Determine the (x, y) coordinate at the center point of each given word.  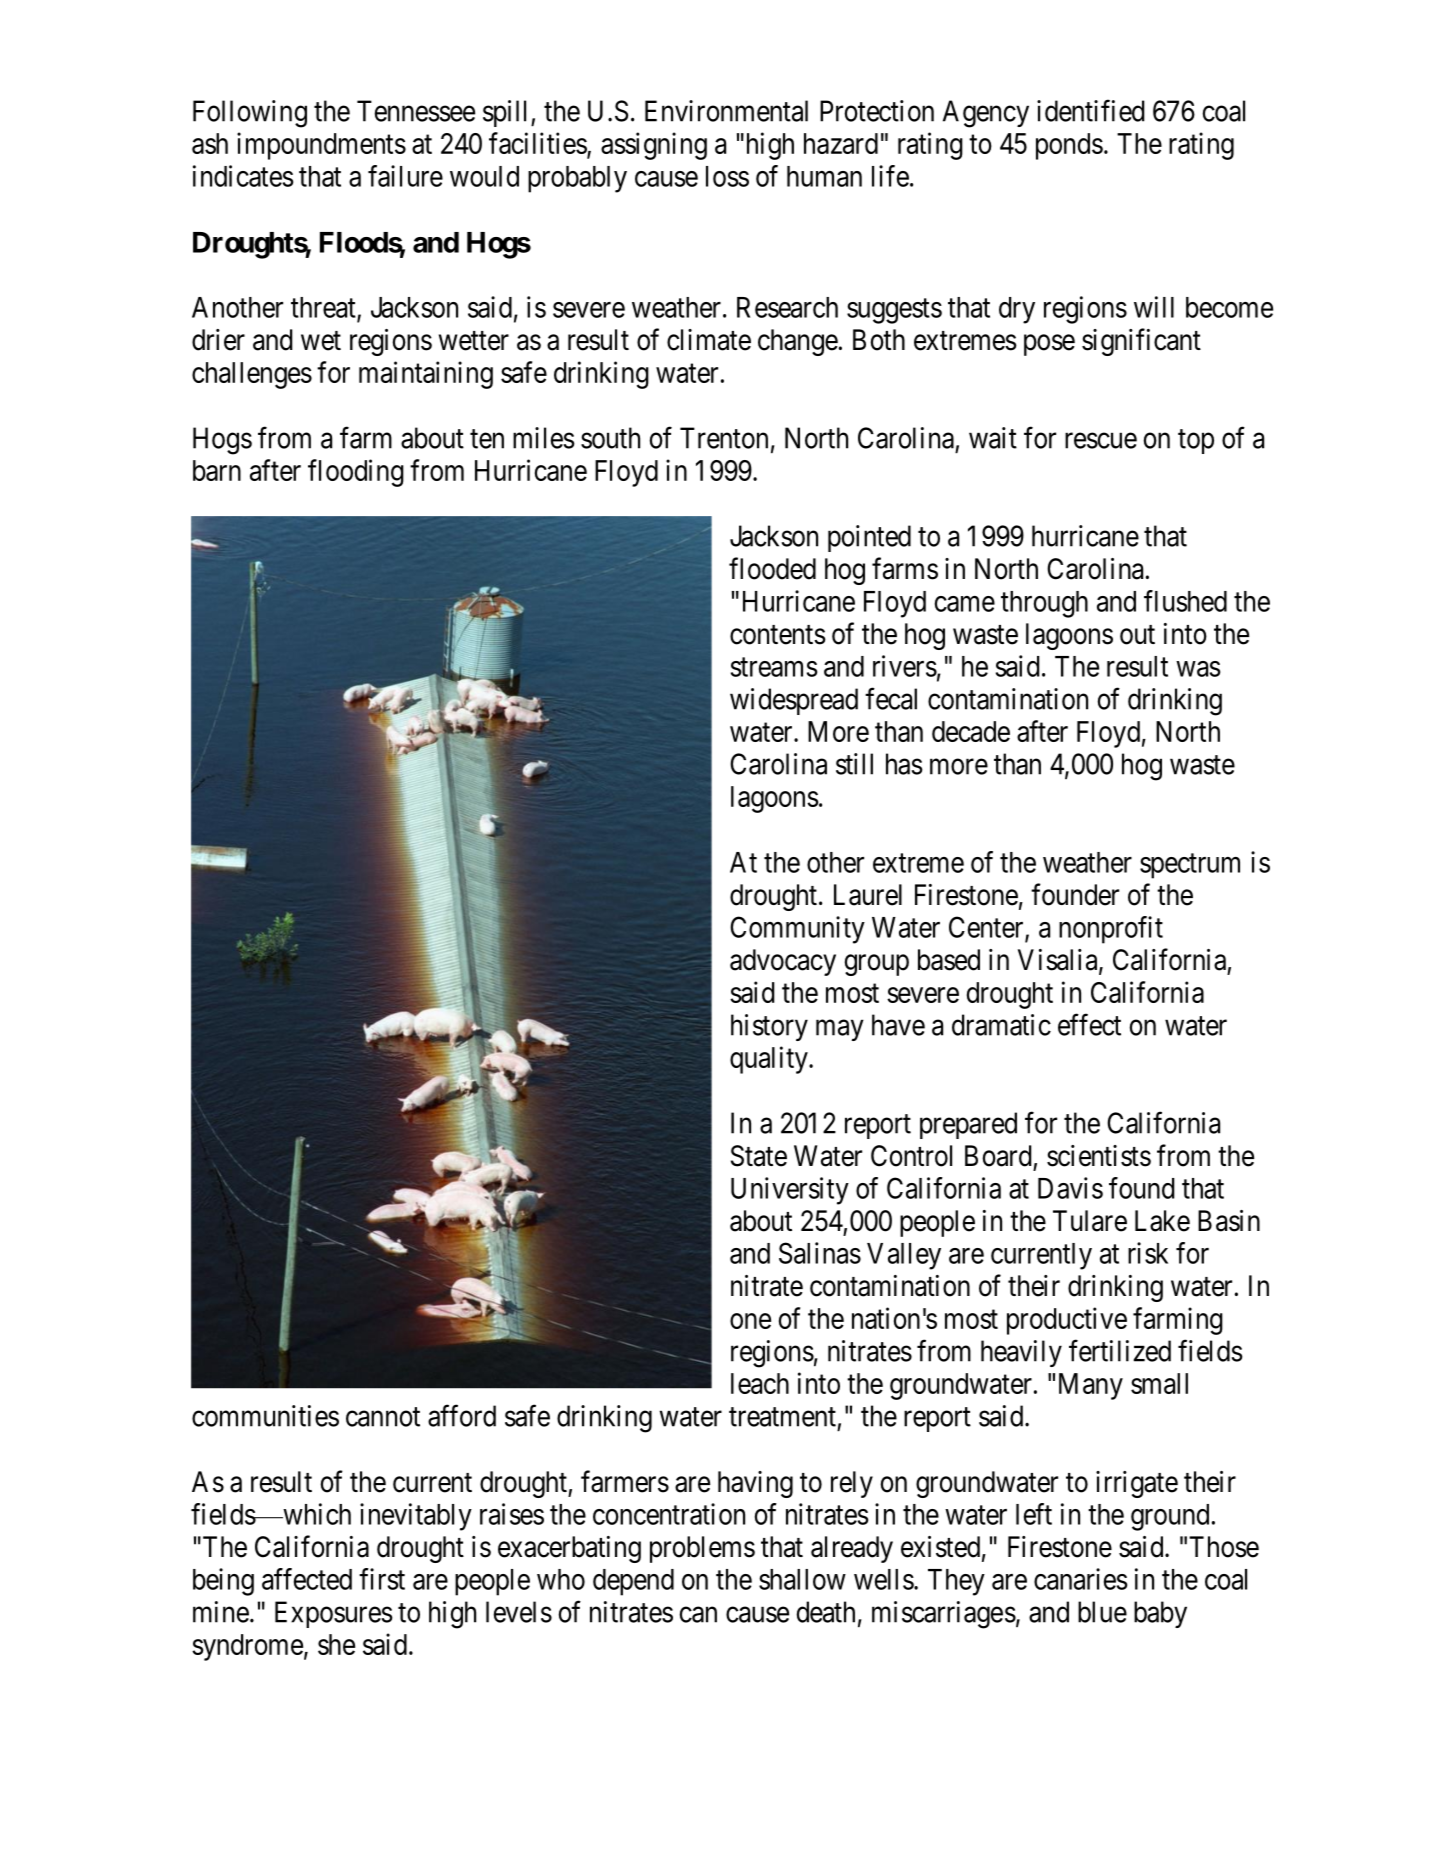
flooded (772, 568)
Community (797, 930)
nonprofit (1111, 930)
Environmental (726, 111)
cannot (383, 1417)
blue (1102, 1612)
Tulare (1090, 1221)
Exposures (334, 1614)
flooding (356, 473)
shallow (802, 1579)
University (790, 1191)
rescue (1101, 441)
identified (1091, 110)
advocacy (783, 962)
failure (405, 176)
